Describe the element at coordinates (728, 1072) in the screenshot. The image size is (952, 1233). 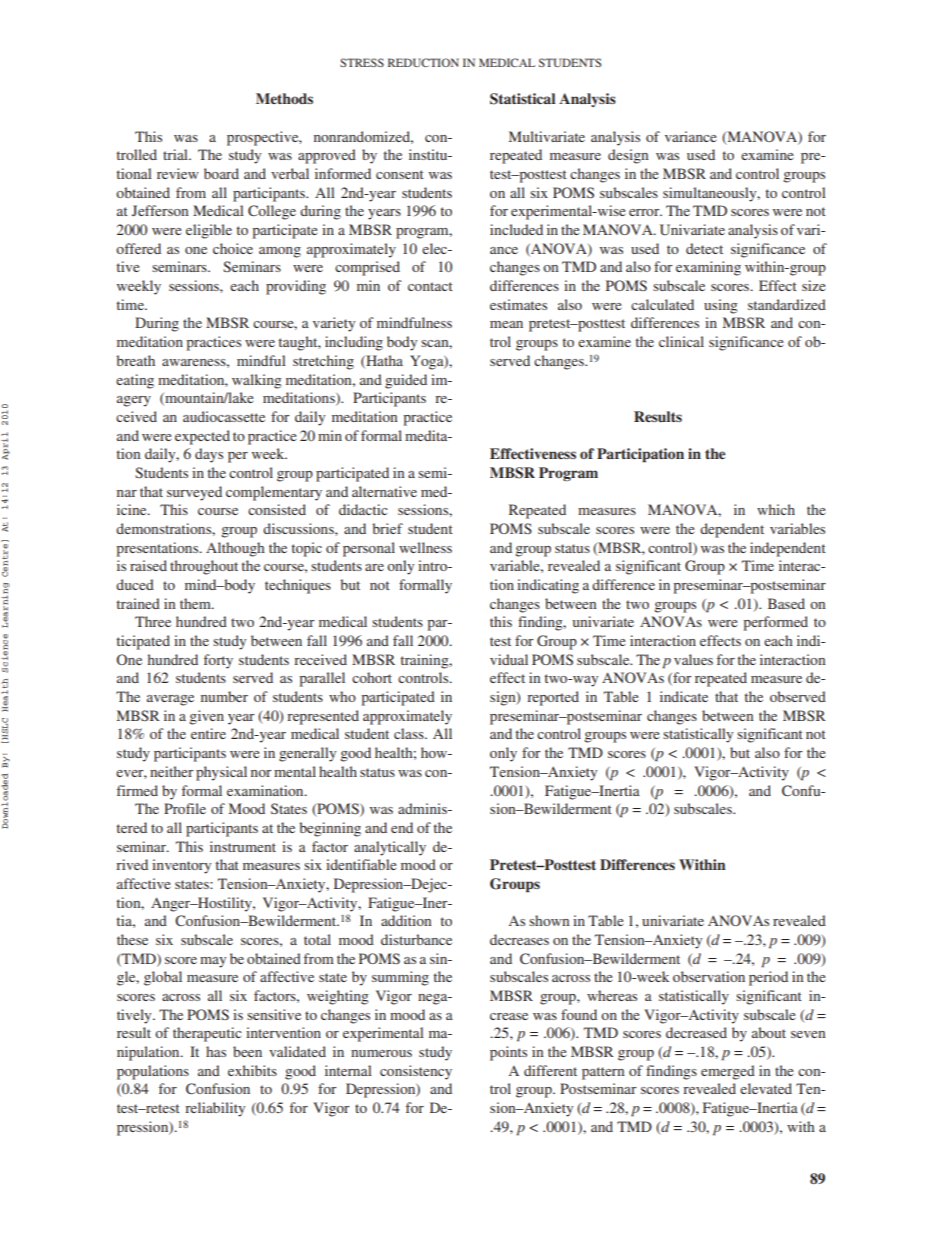
I see `emerged` at that location.
